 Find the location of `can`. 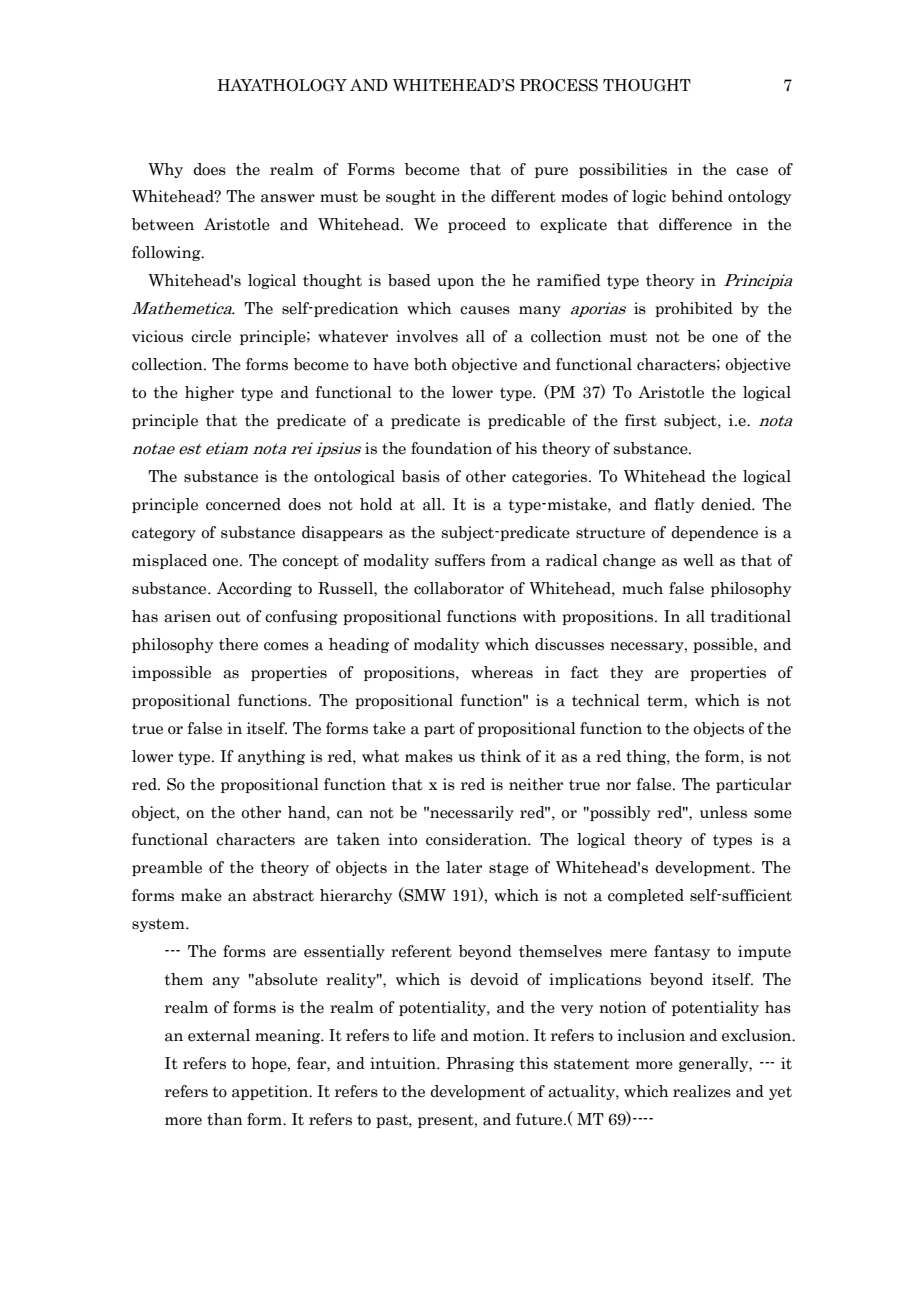

can is located at coordinates (350, 814).
